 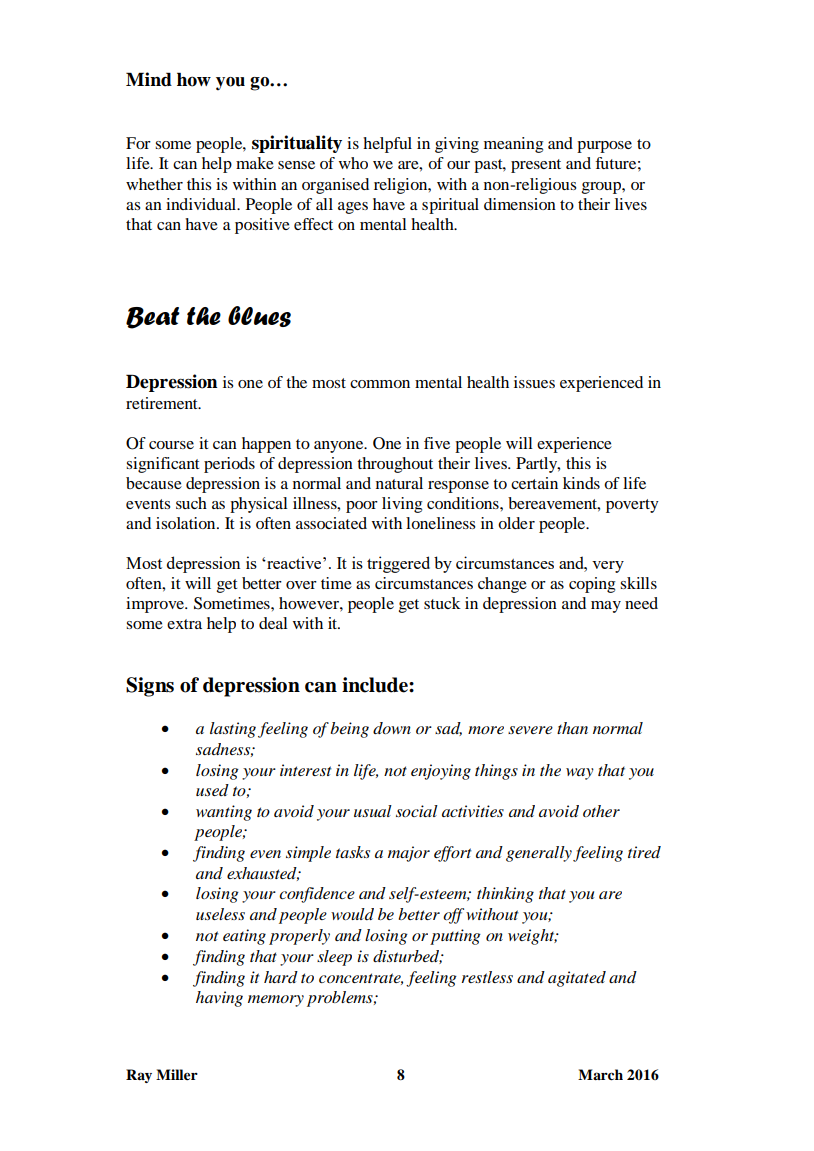 What do you see at coordinates (353, 163) in the screenshot?
I see `who` at bounding box center [353, 163].
